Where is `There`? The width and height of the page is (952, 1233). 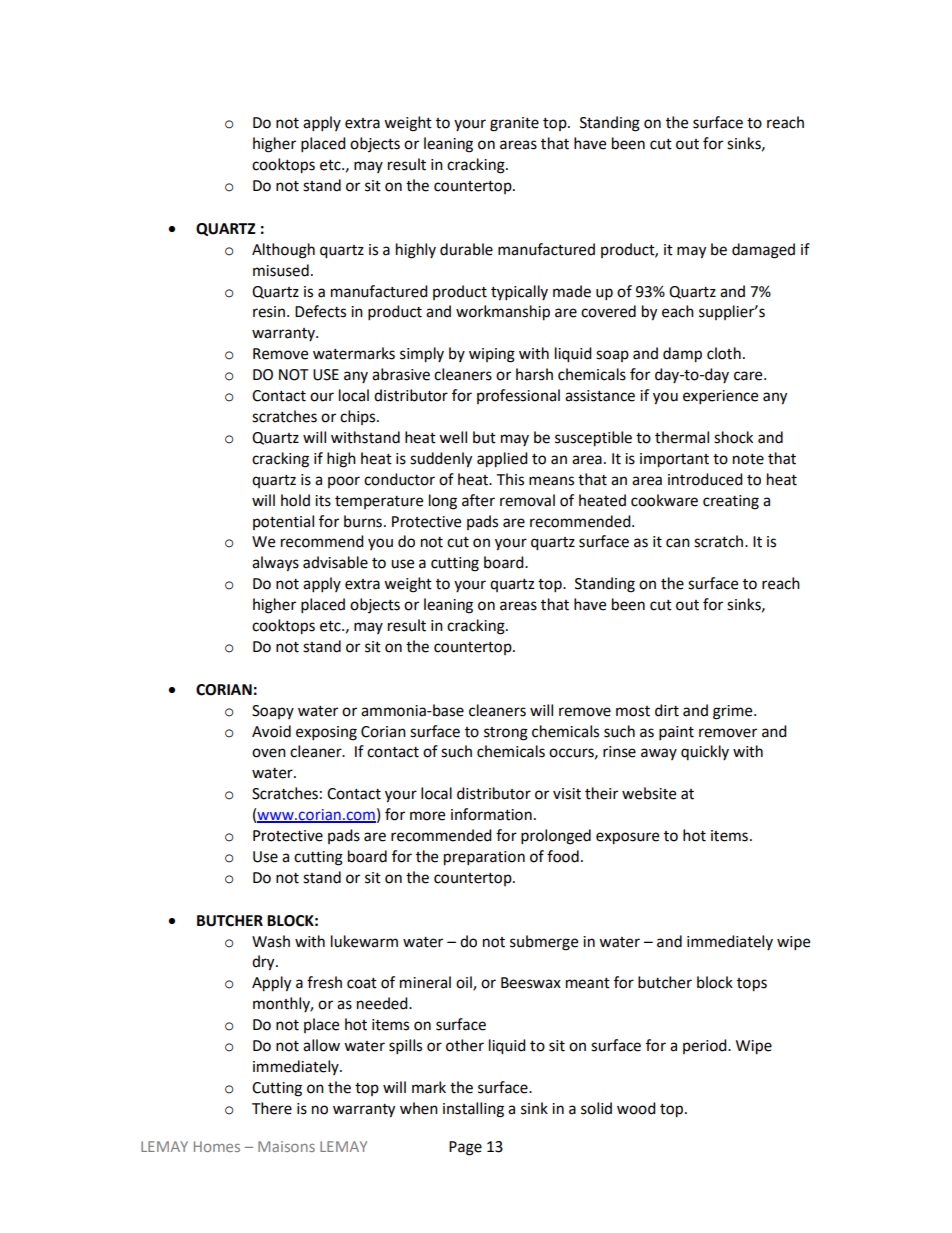 There is located at coordinates (272, 1108).
